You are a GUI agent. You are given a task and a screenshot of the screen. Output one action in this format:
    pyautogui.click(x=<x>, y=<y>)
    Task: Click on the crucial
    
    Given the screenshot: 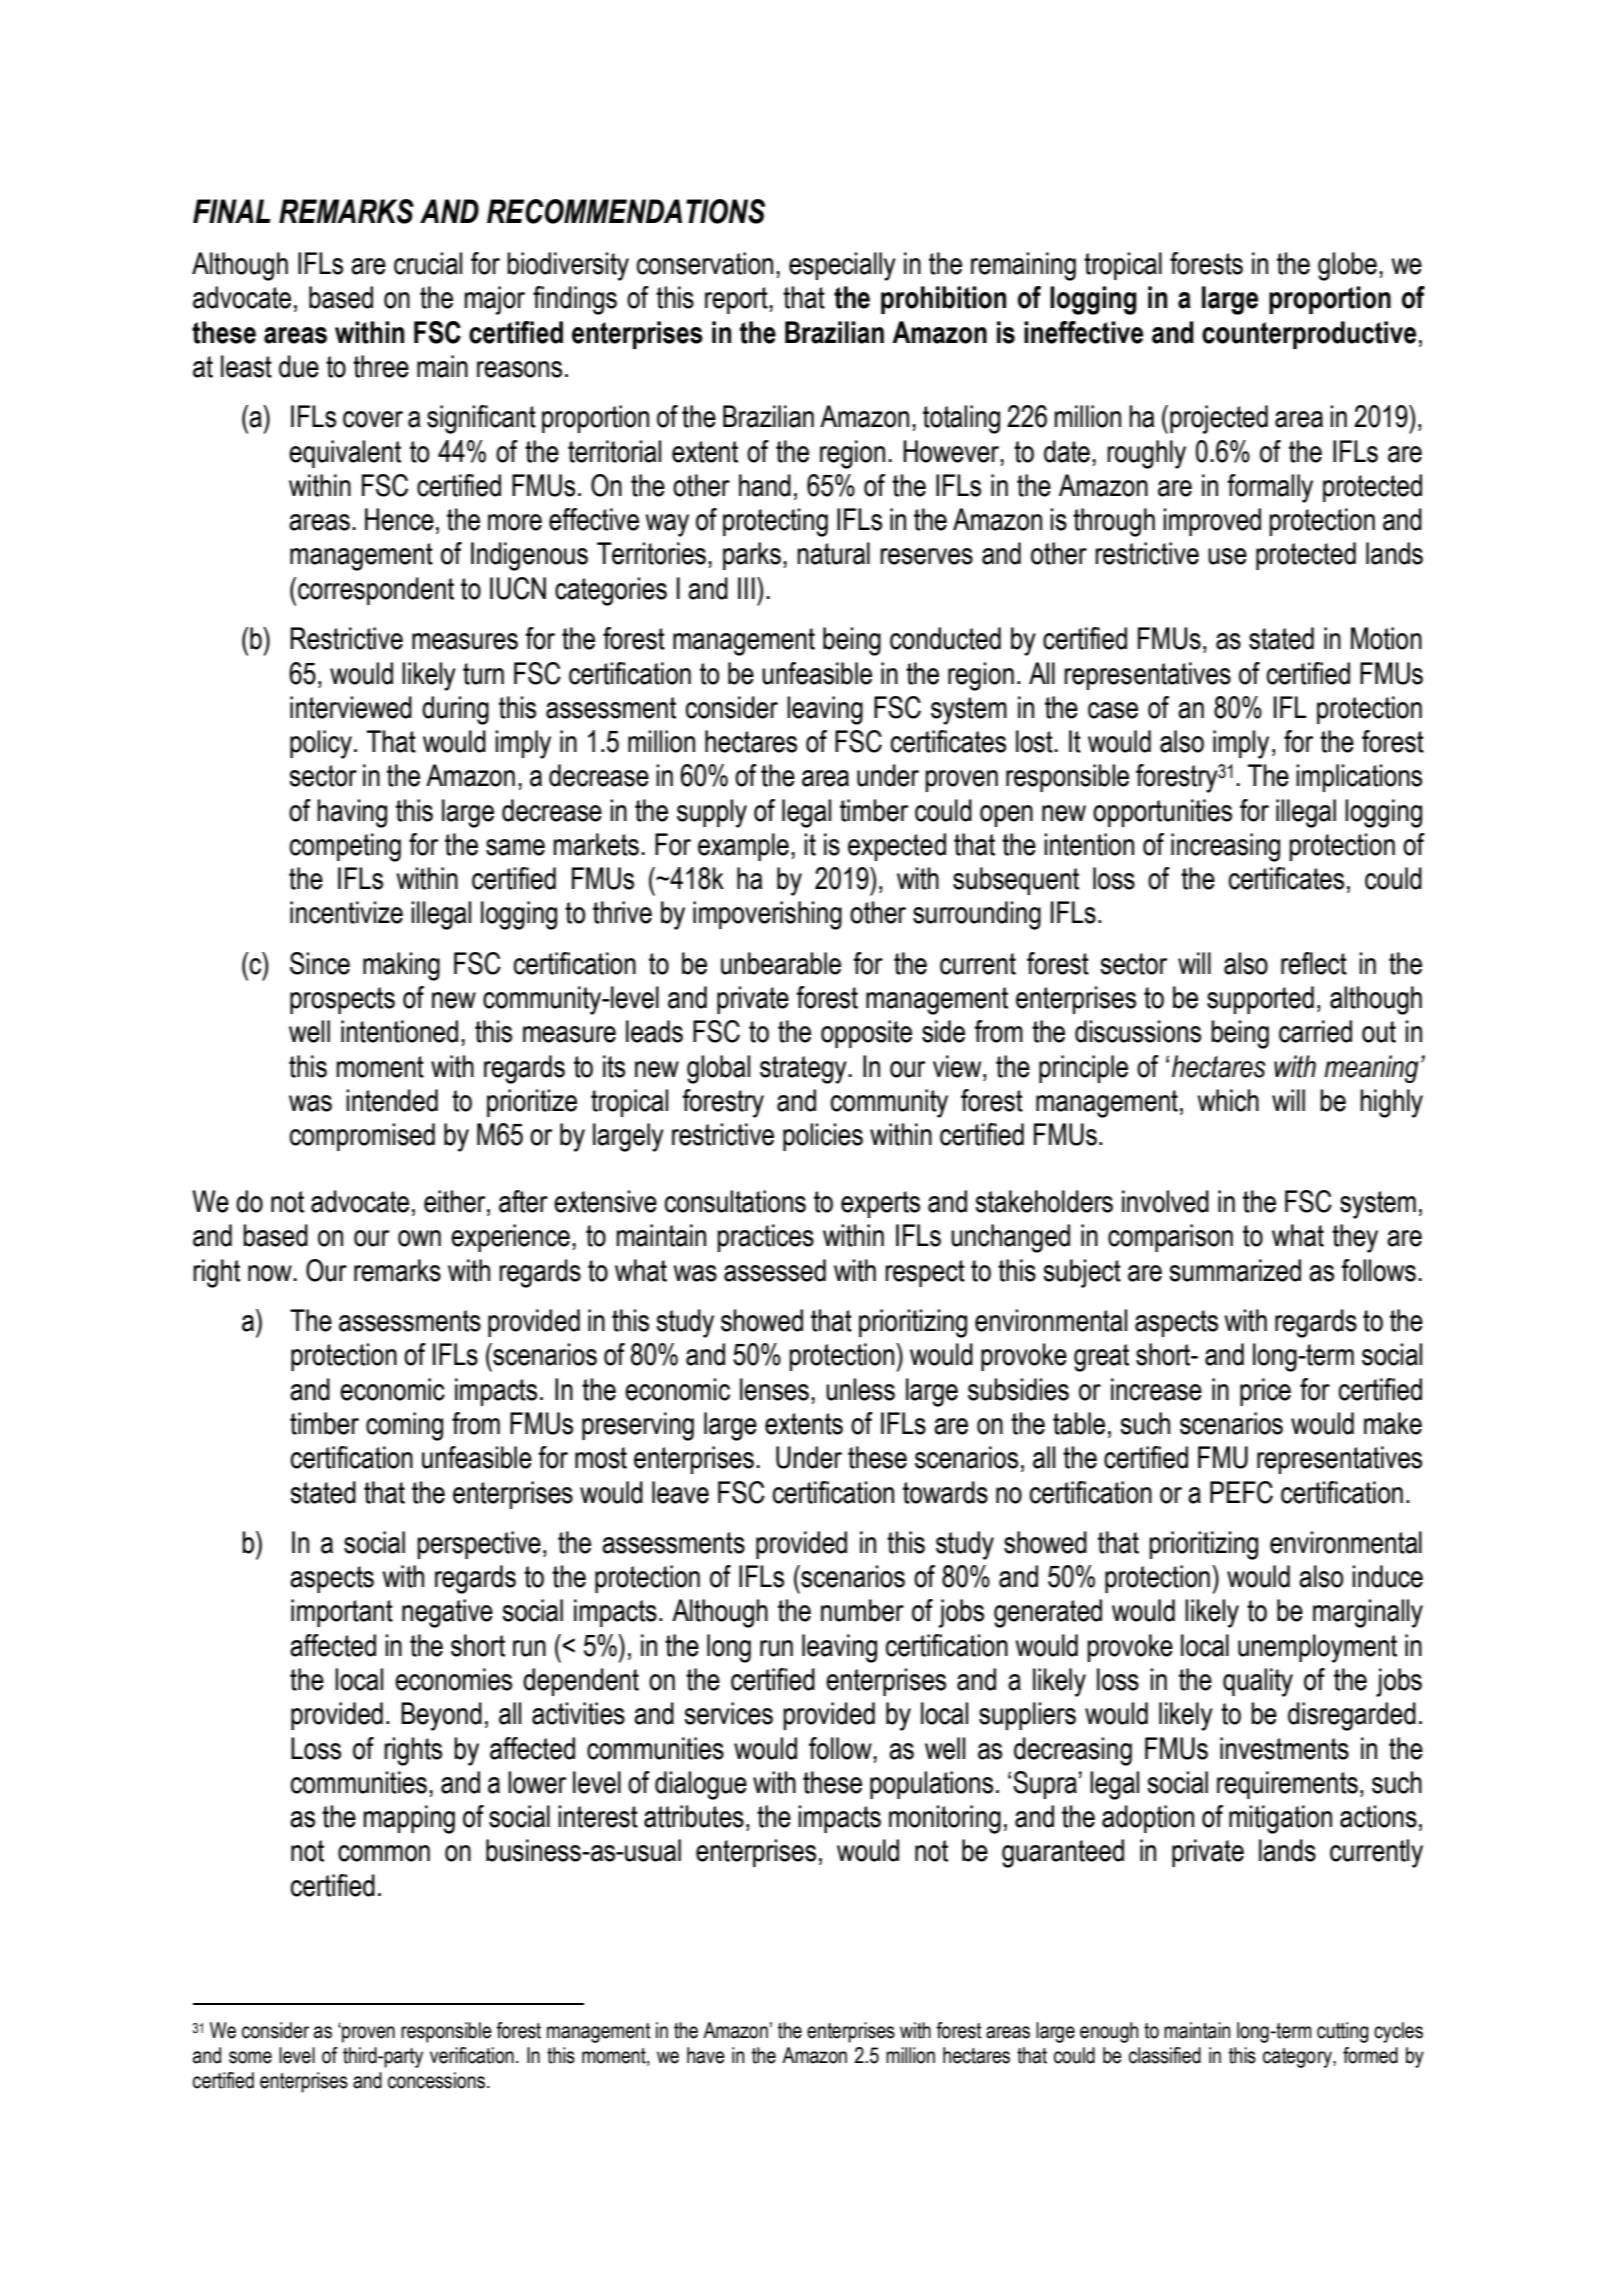 What is the action you would take?
    pyautogui.click(x=428, y=263)
